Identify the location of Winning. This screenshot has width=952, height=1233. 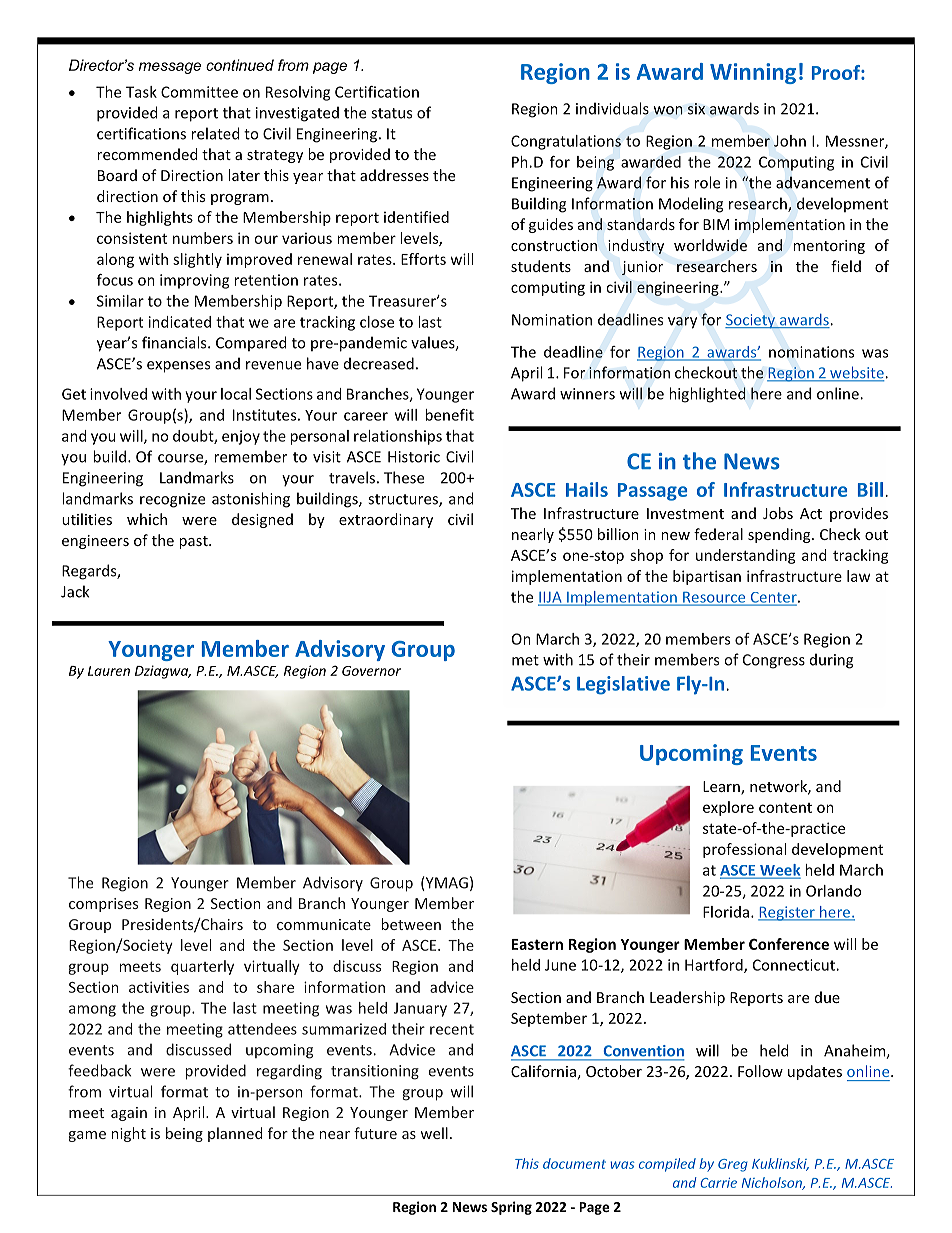
(753, 73).
